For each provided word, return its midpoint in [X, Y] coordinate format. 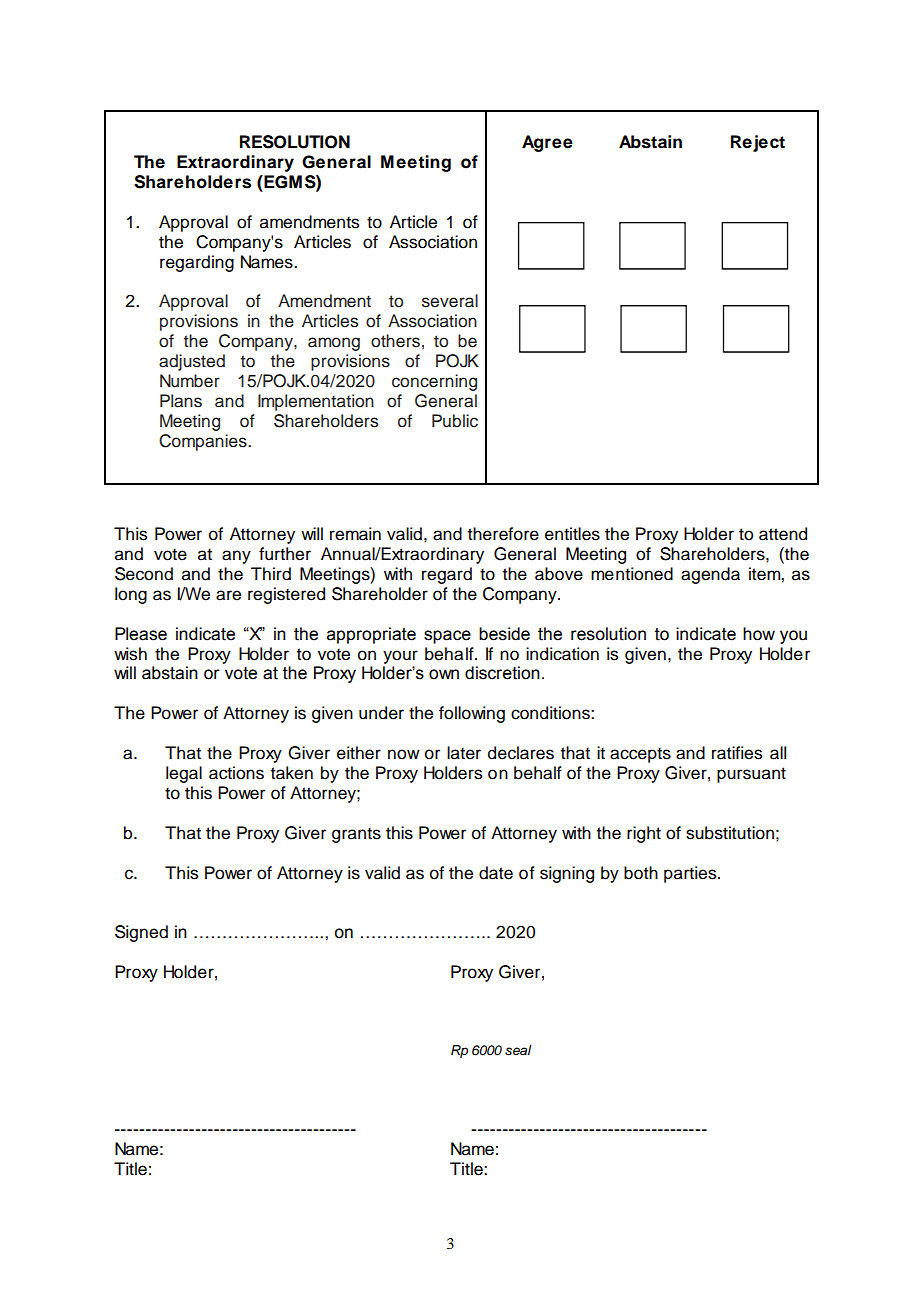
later [464, 753]
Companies [204, 442]
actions [236, 773]
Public [455, 421]
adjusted [192, 362]
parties [691, 874]
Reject [758, 143]
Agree [547, 143]
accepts [640, 755]
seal [518, 1050]
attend [783, 534]
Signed [141, 933]
